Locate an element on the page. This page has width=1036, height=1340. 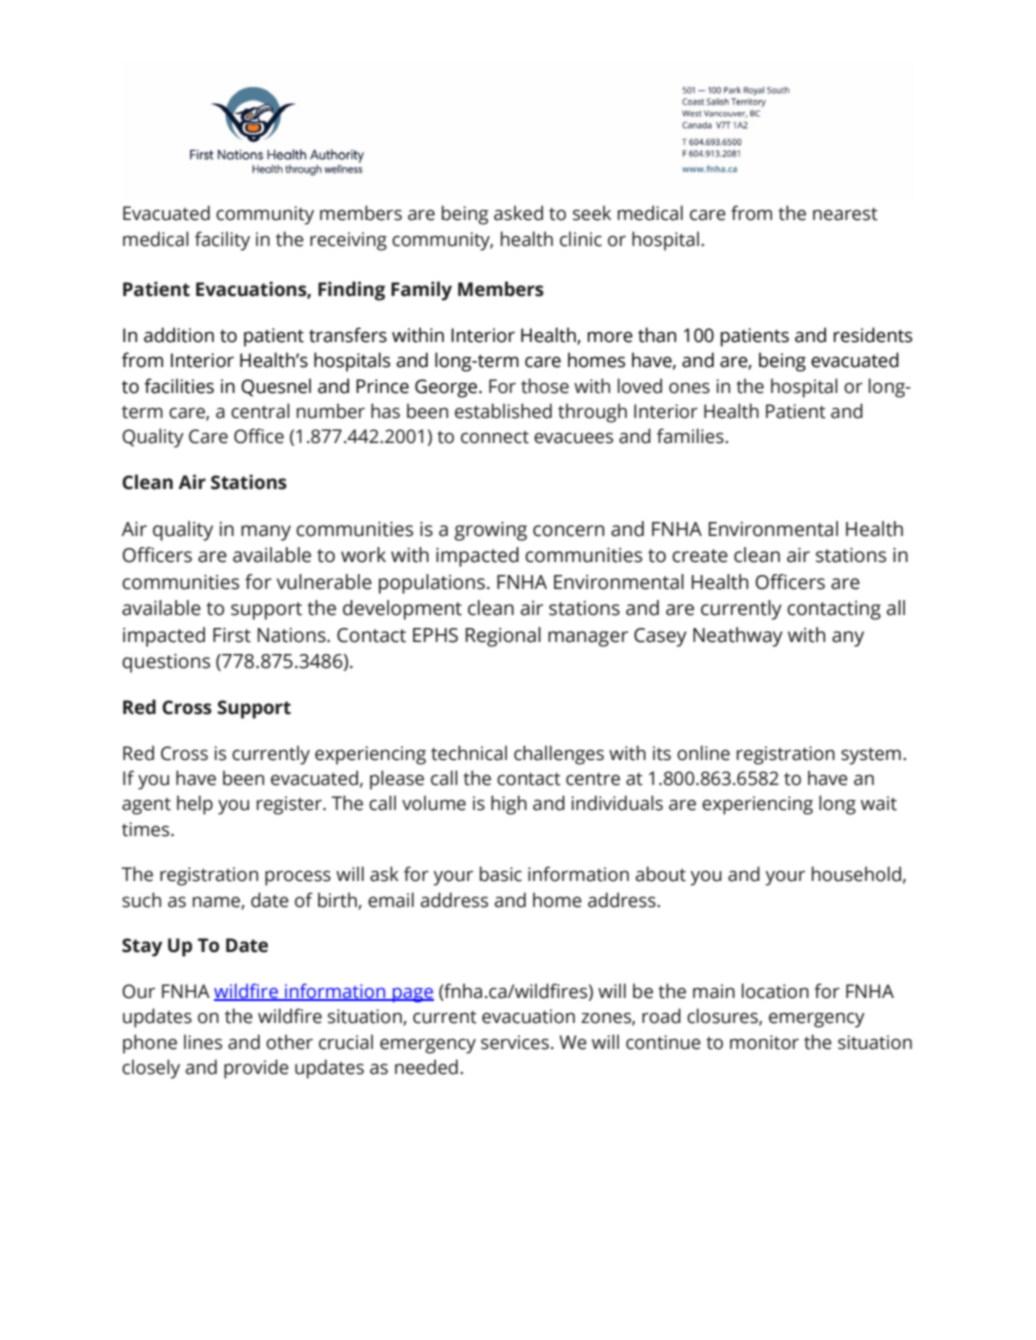
First is located at coordinates (232, 635).
